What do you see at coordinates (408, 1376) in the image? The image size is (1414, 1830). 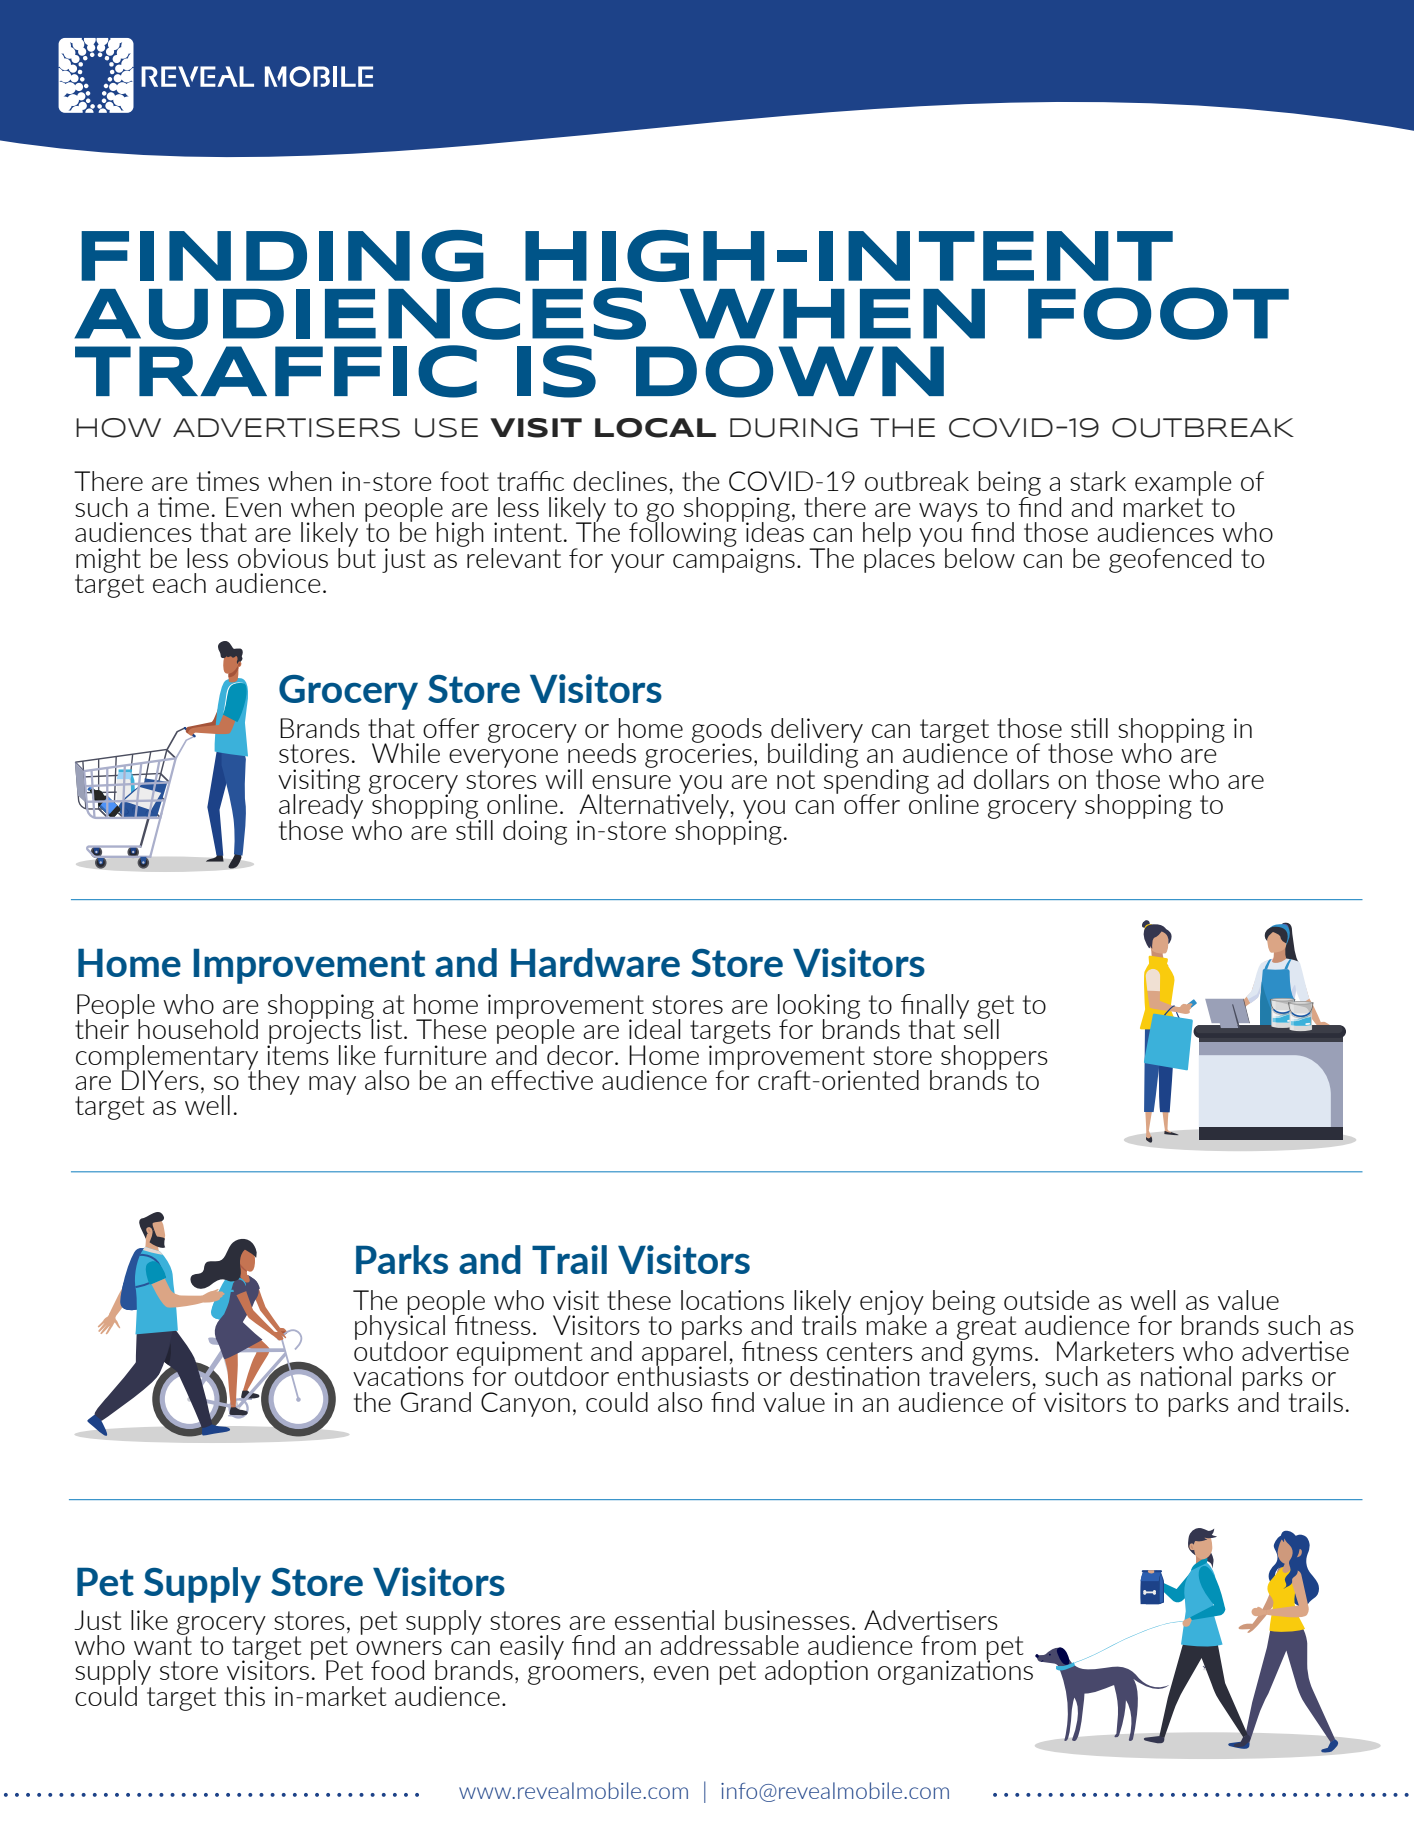 I see `vacations` at bounding box center [408, 1376].
